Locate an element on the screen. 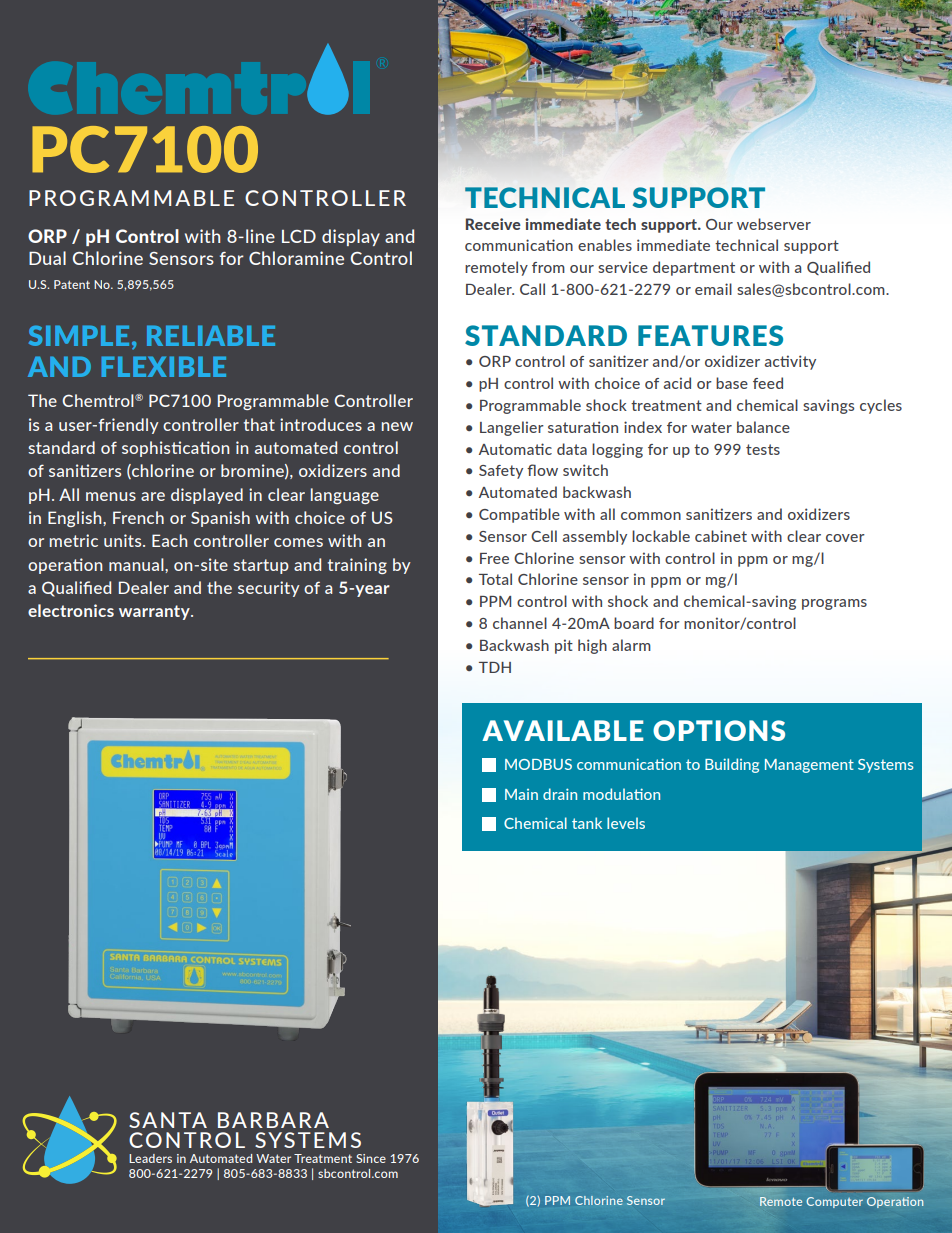 The width and height of the screenshot is (952, 1233). webserver is located at coordinates (774, 224).
